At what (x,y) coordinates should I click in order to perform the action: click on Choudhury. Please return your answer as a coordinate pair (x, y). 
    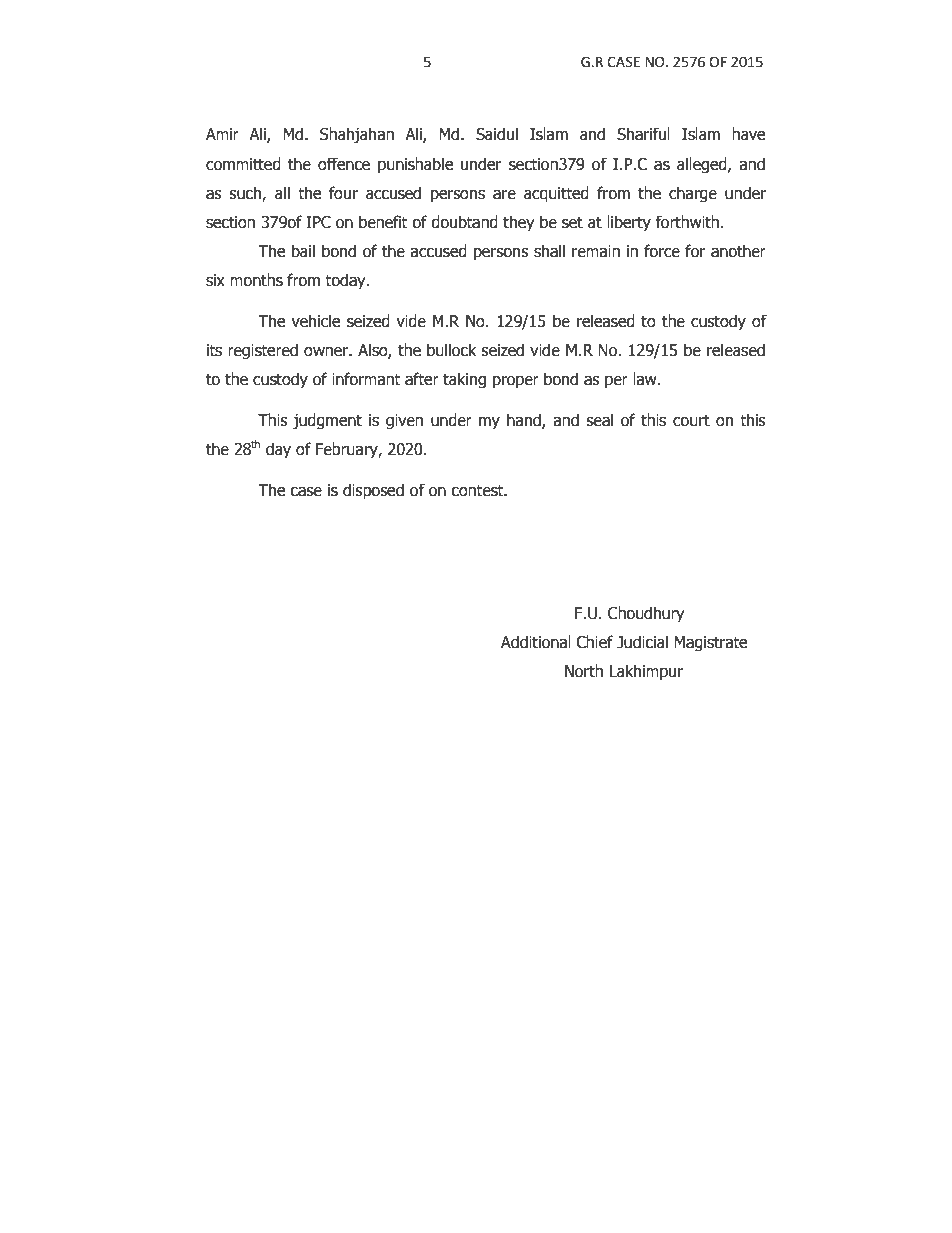
    Looking at the image, I should click on (646, 614).
